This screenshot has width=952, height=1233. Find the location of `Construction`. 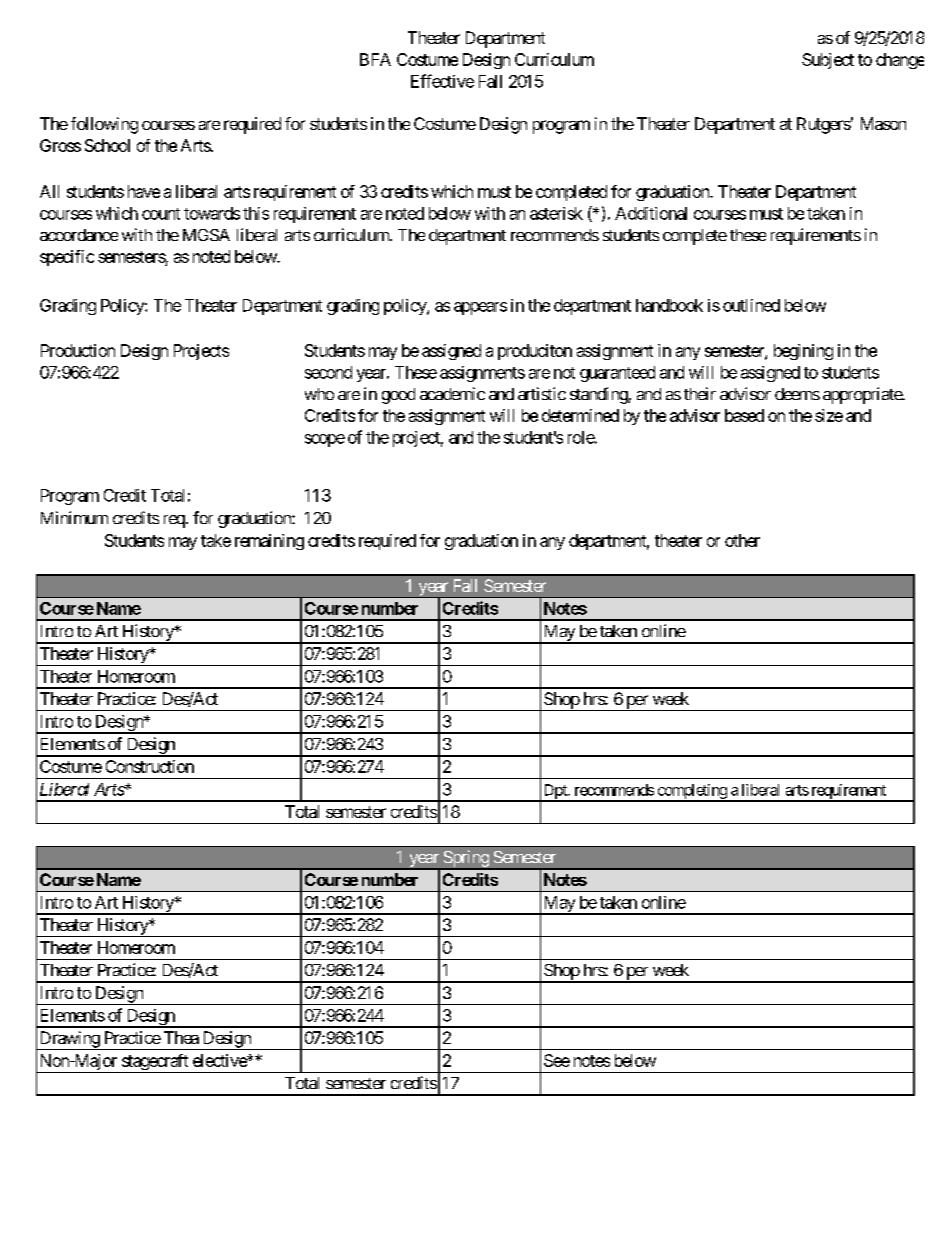

Construction is located at coordinates (150, 766).
